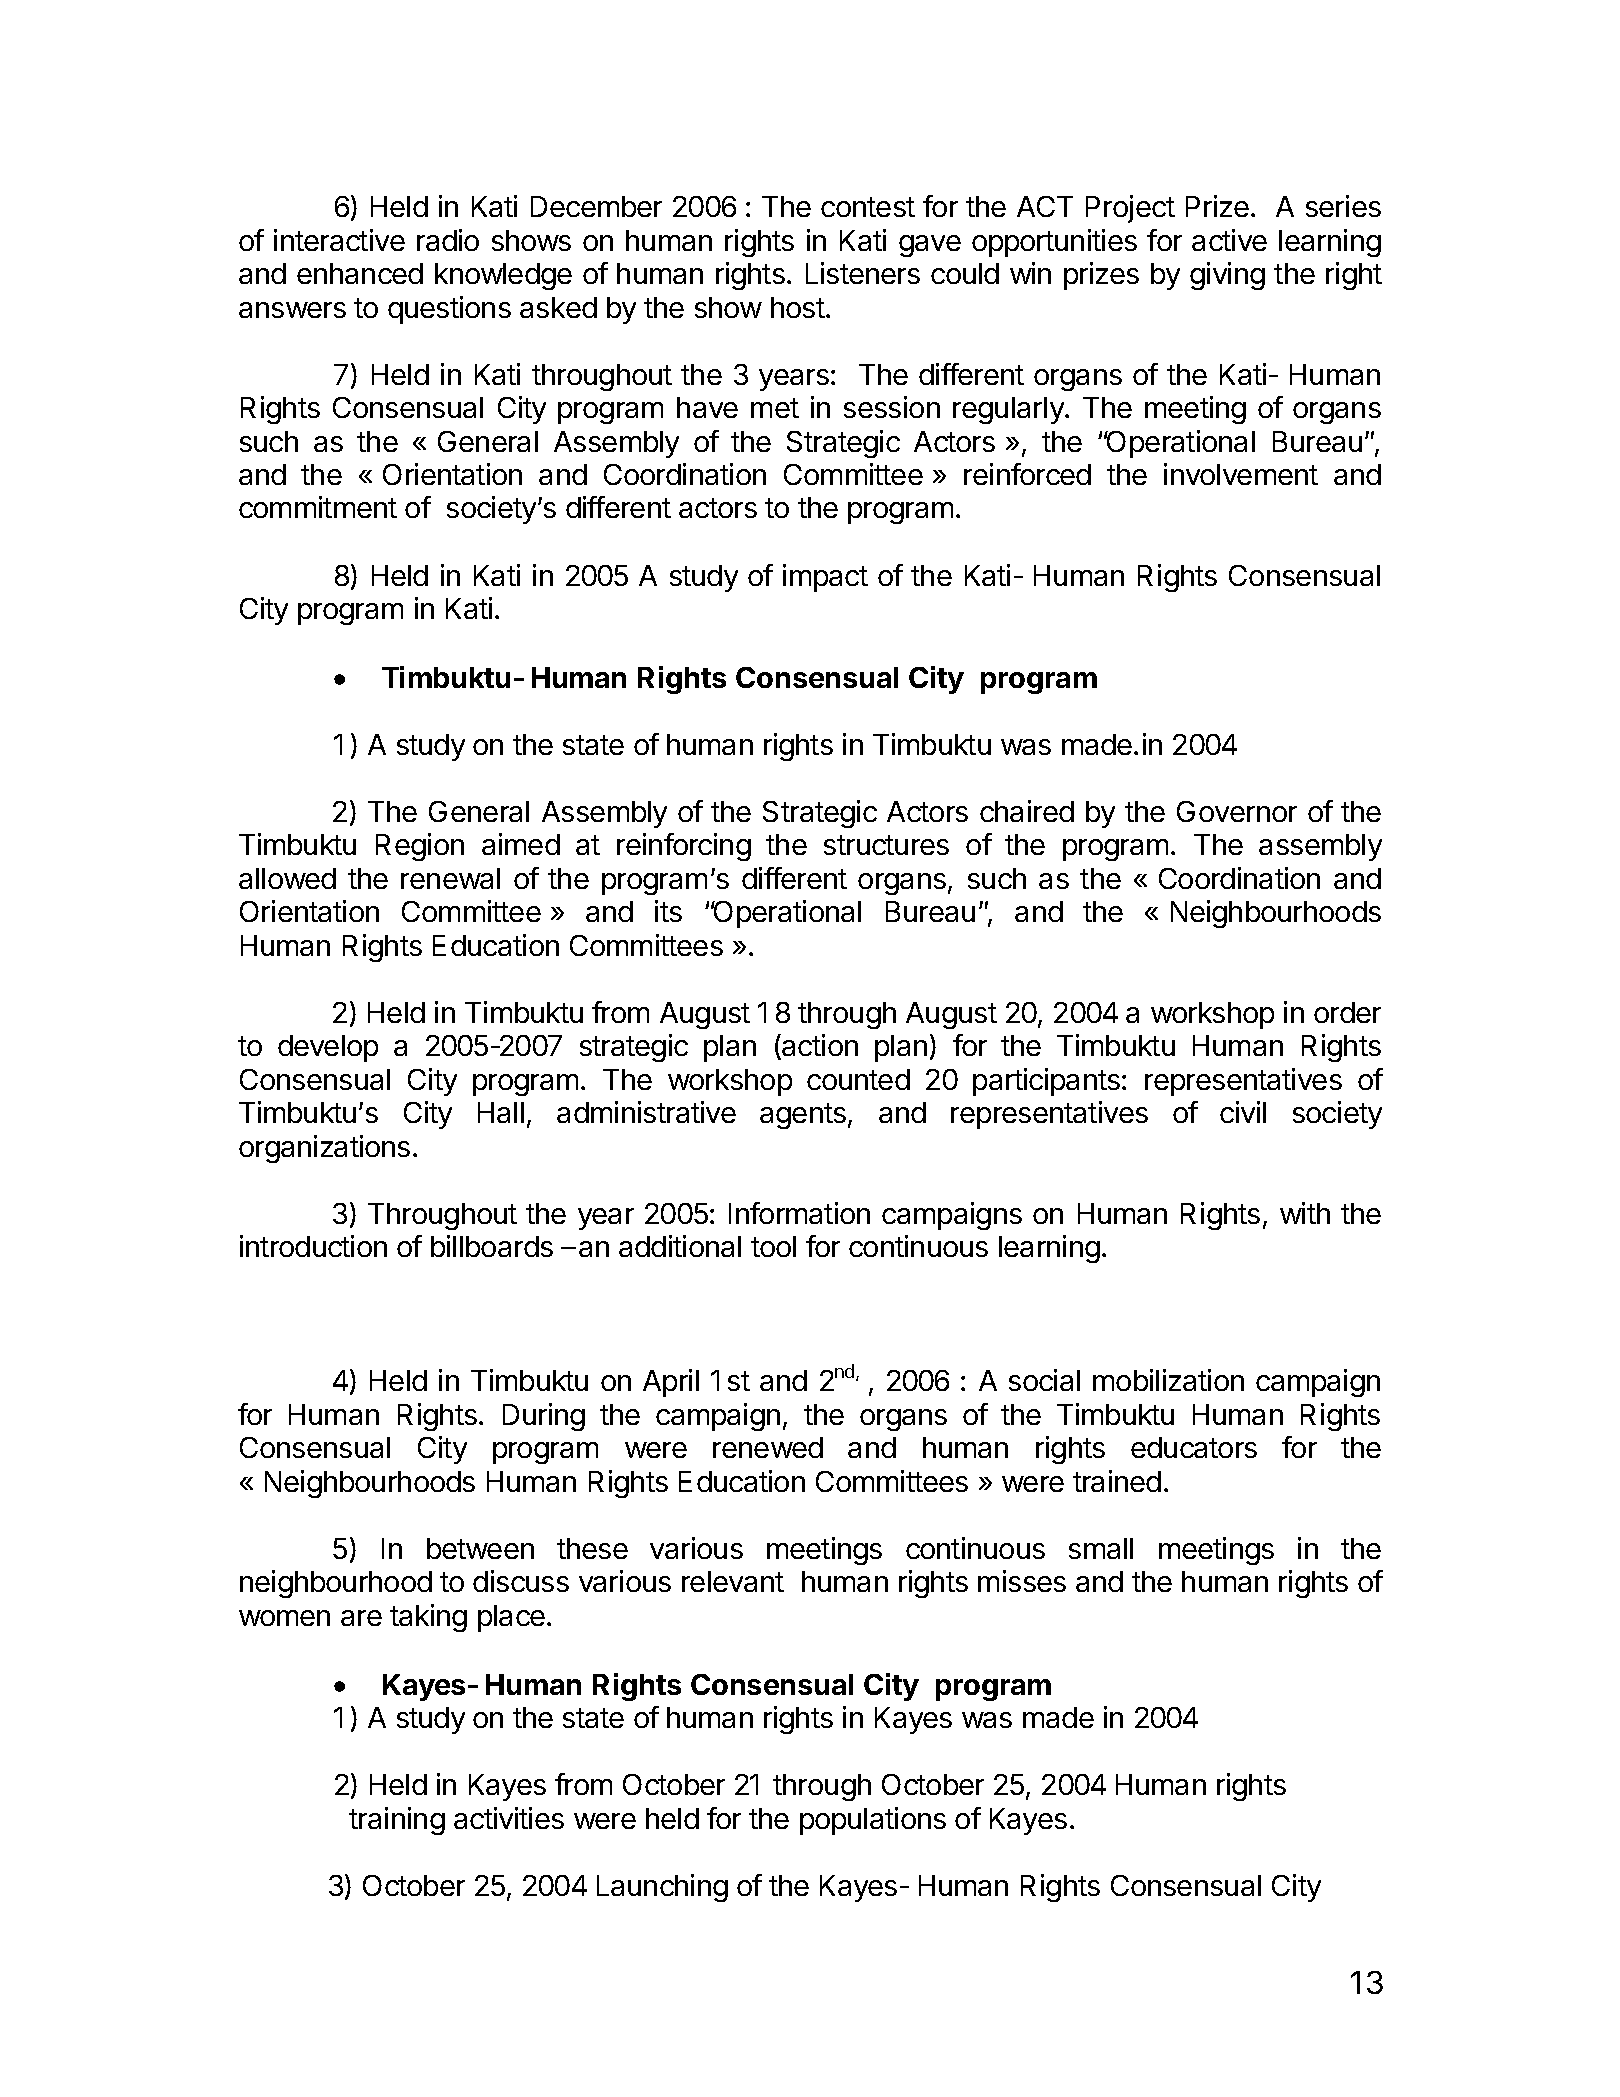 This image has height=2097, width=1620. What do you see at coordinates (863, 273) in the image?
I see `Listeners` at bounding box center [863, 273].
